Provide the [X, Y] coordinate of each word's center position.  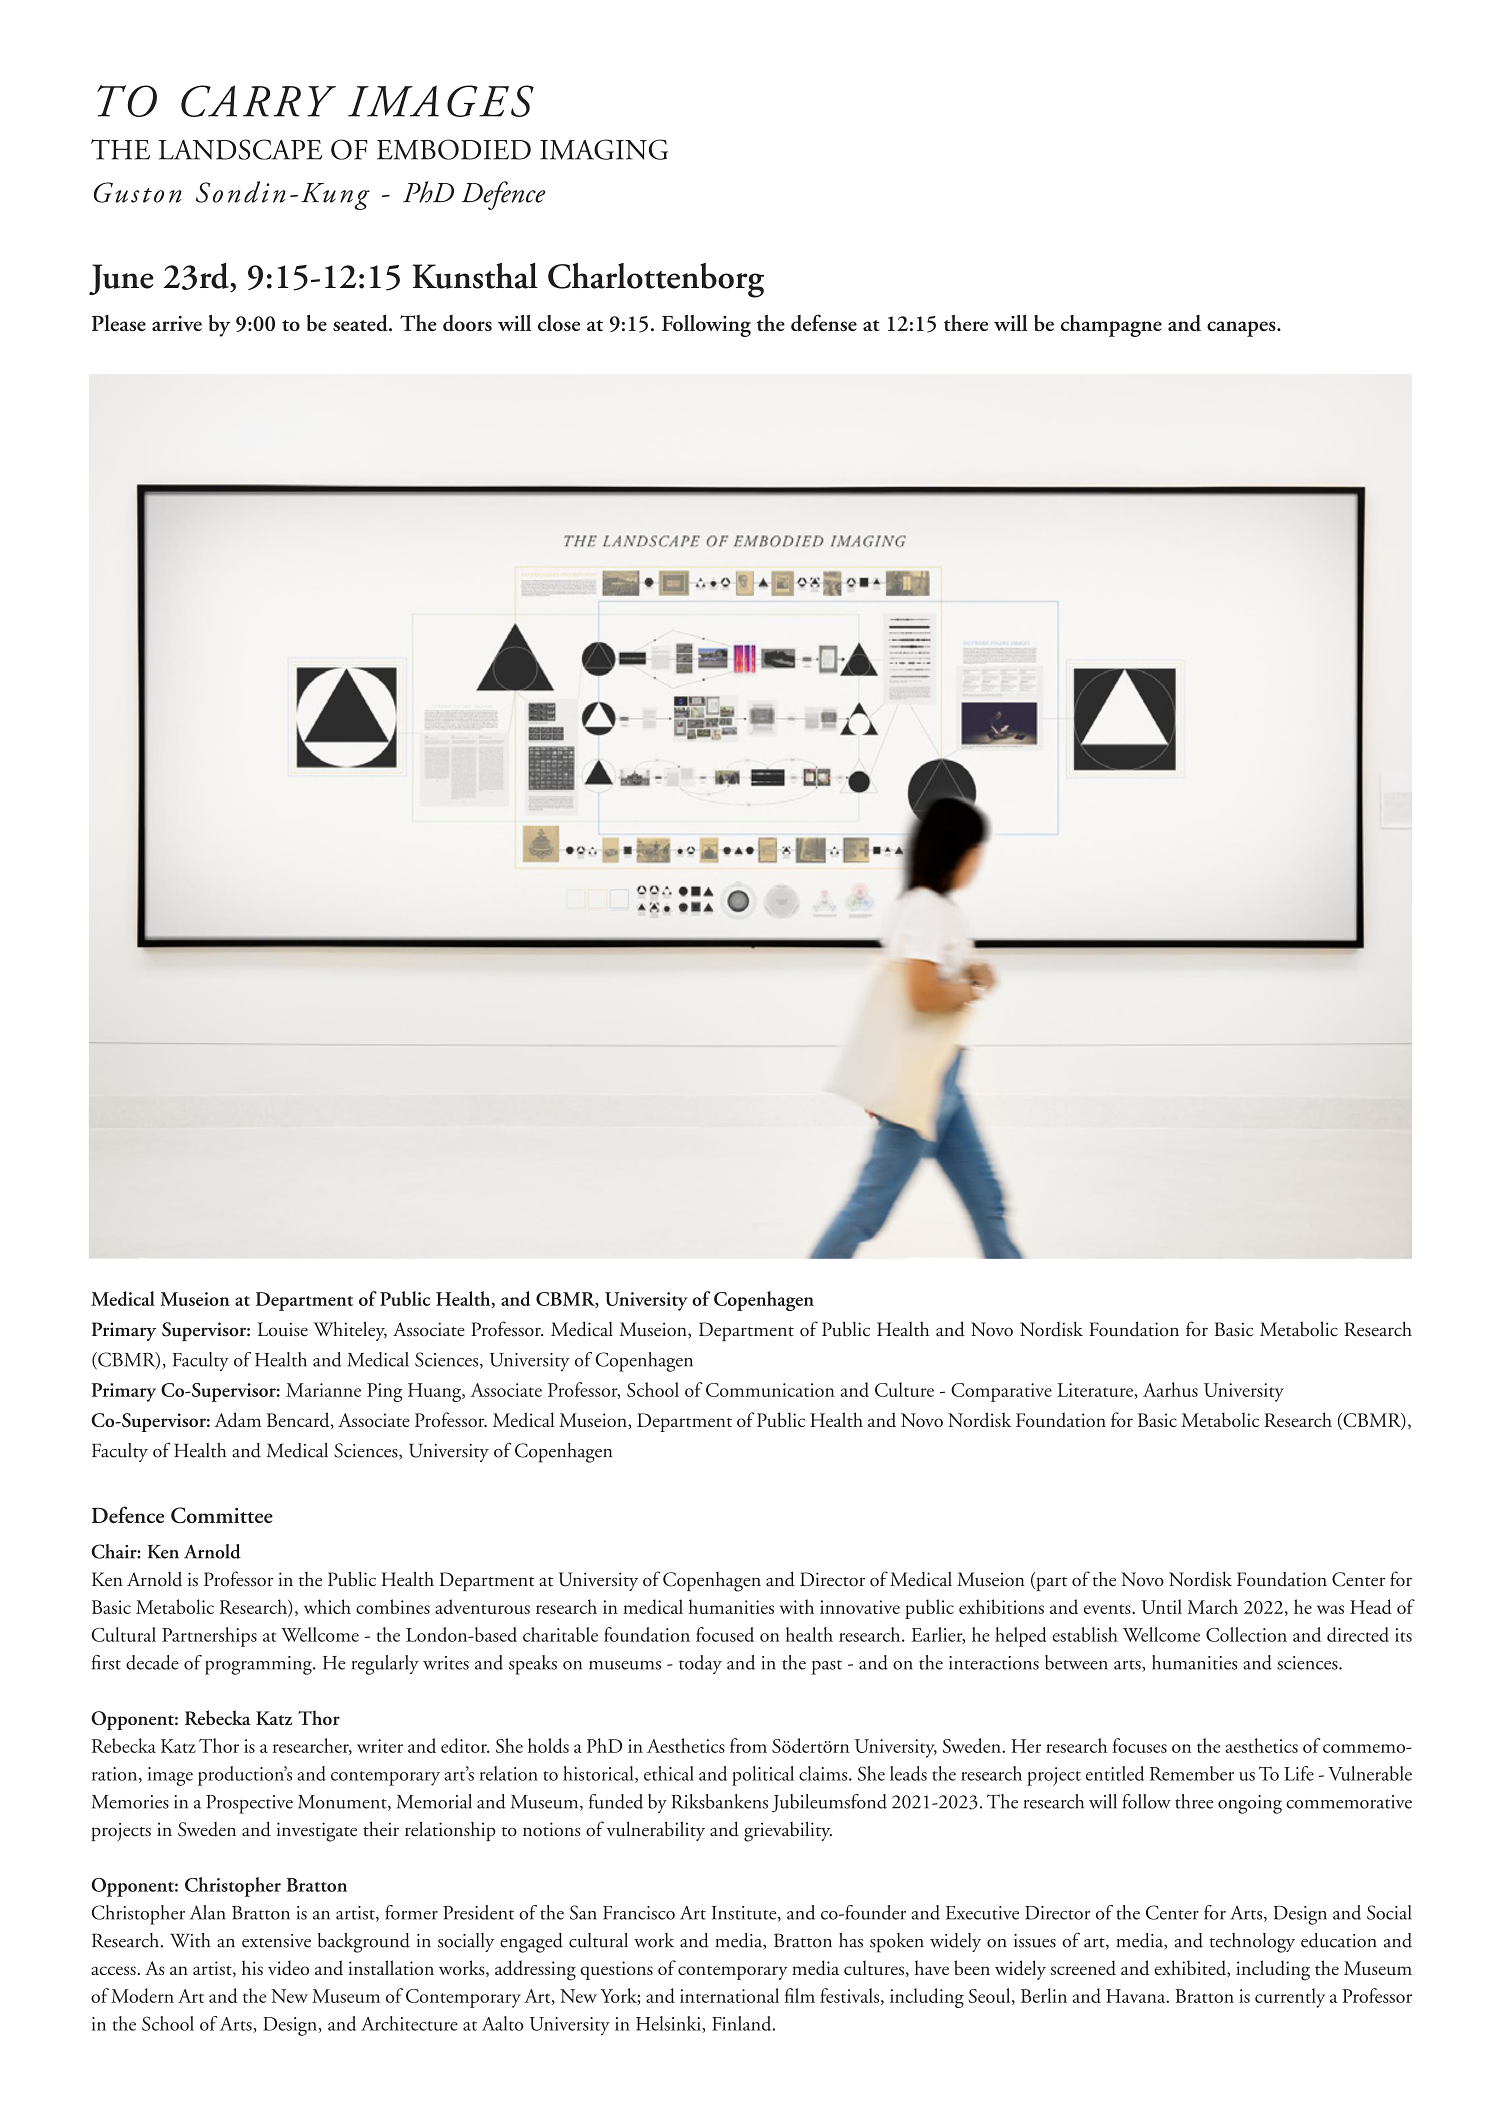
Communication [770, 1390]
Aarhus [1170, 1389]
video [288, 1968]
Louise [283, 1329]
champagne [1111, 326]
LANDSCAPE [240, 149]
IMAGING [604, 149]
